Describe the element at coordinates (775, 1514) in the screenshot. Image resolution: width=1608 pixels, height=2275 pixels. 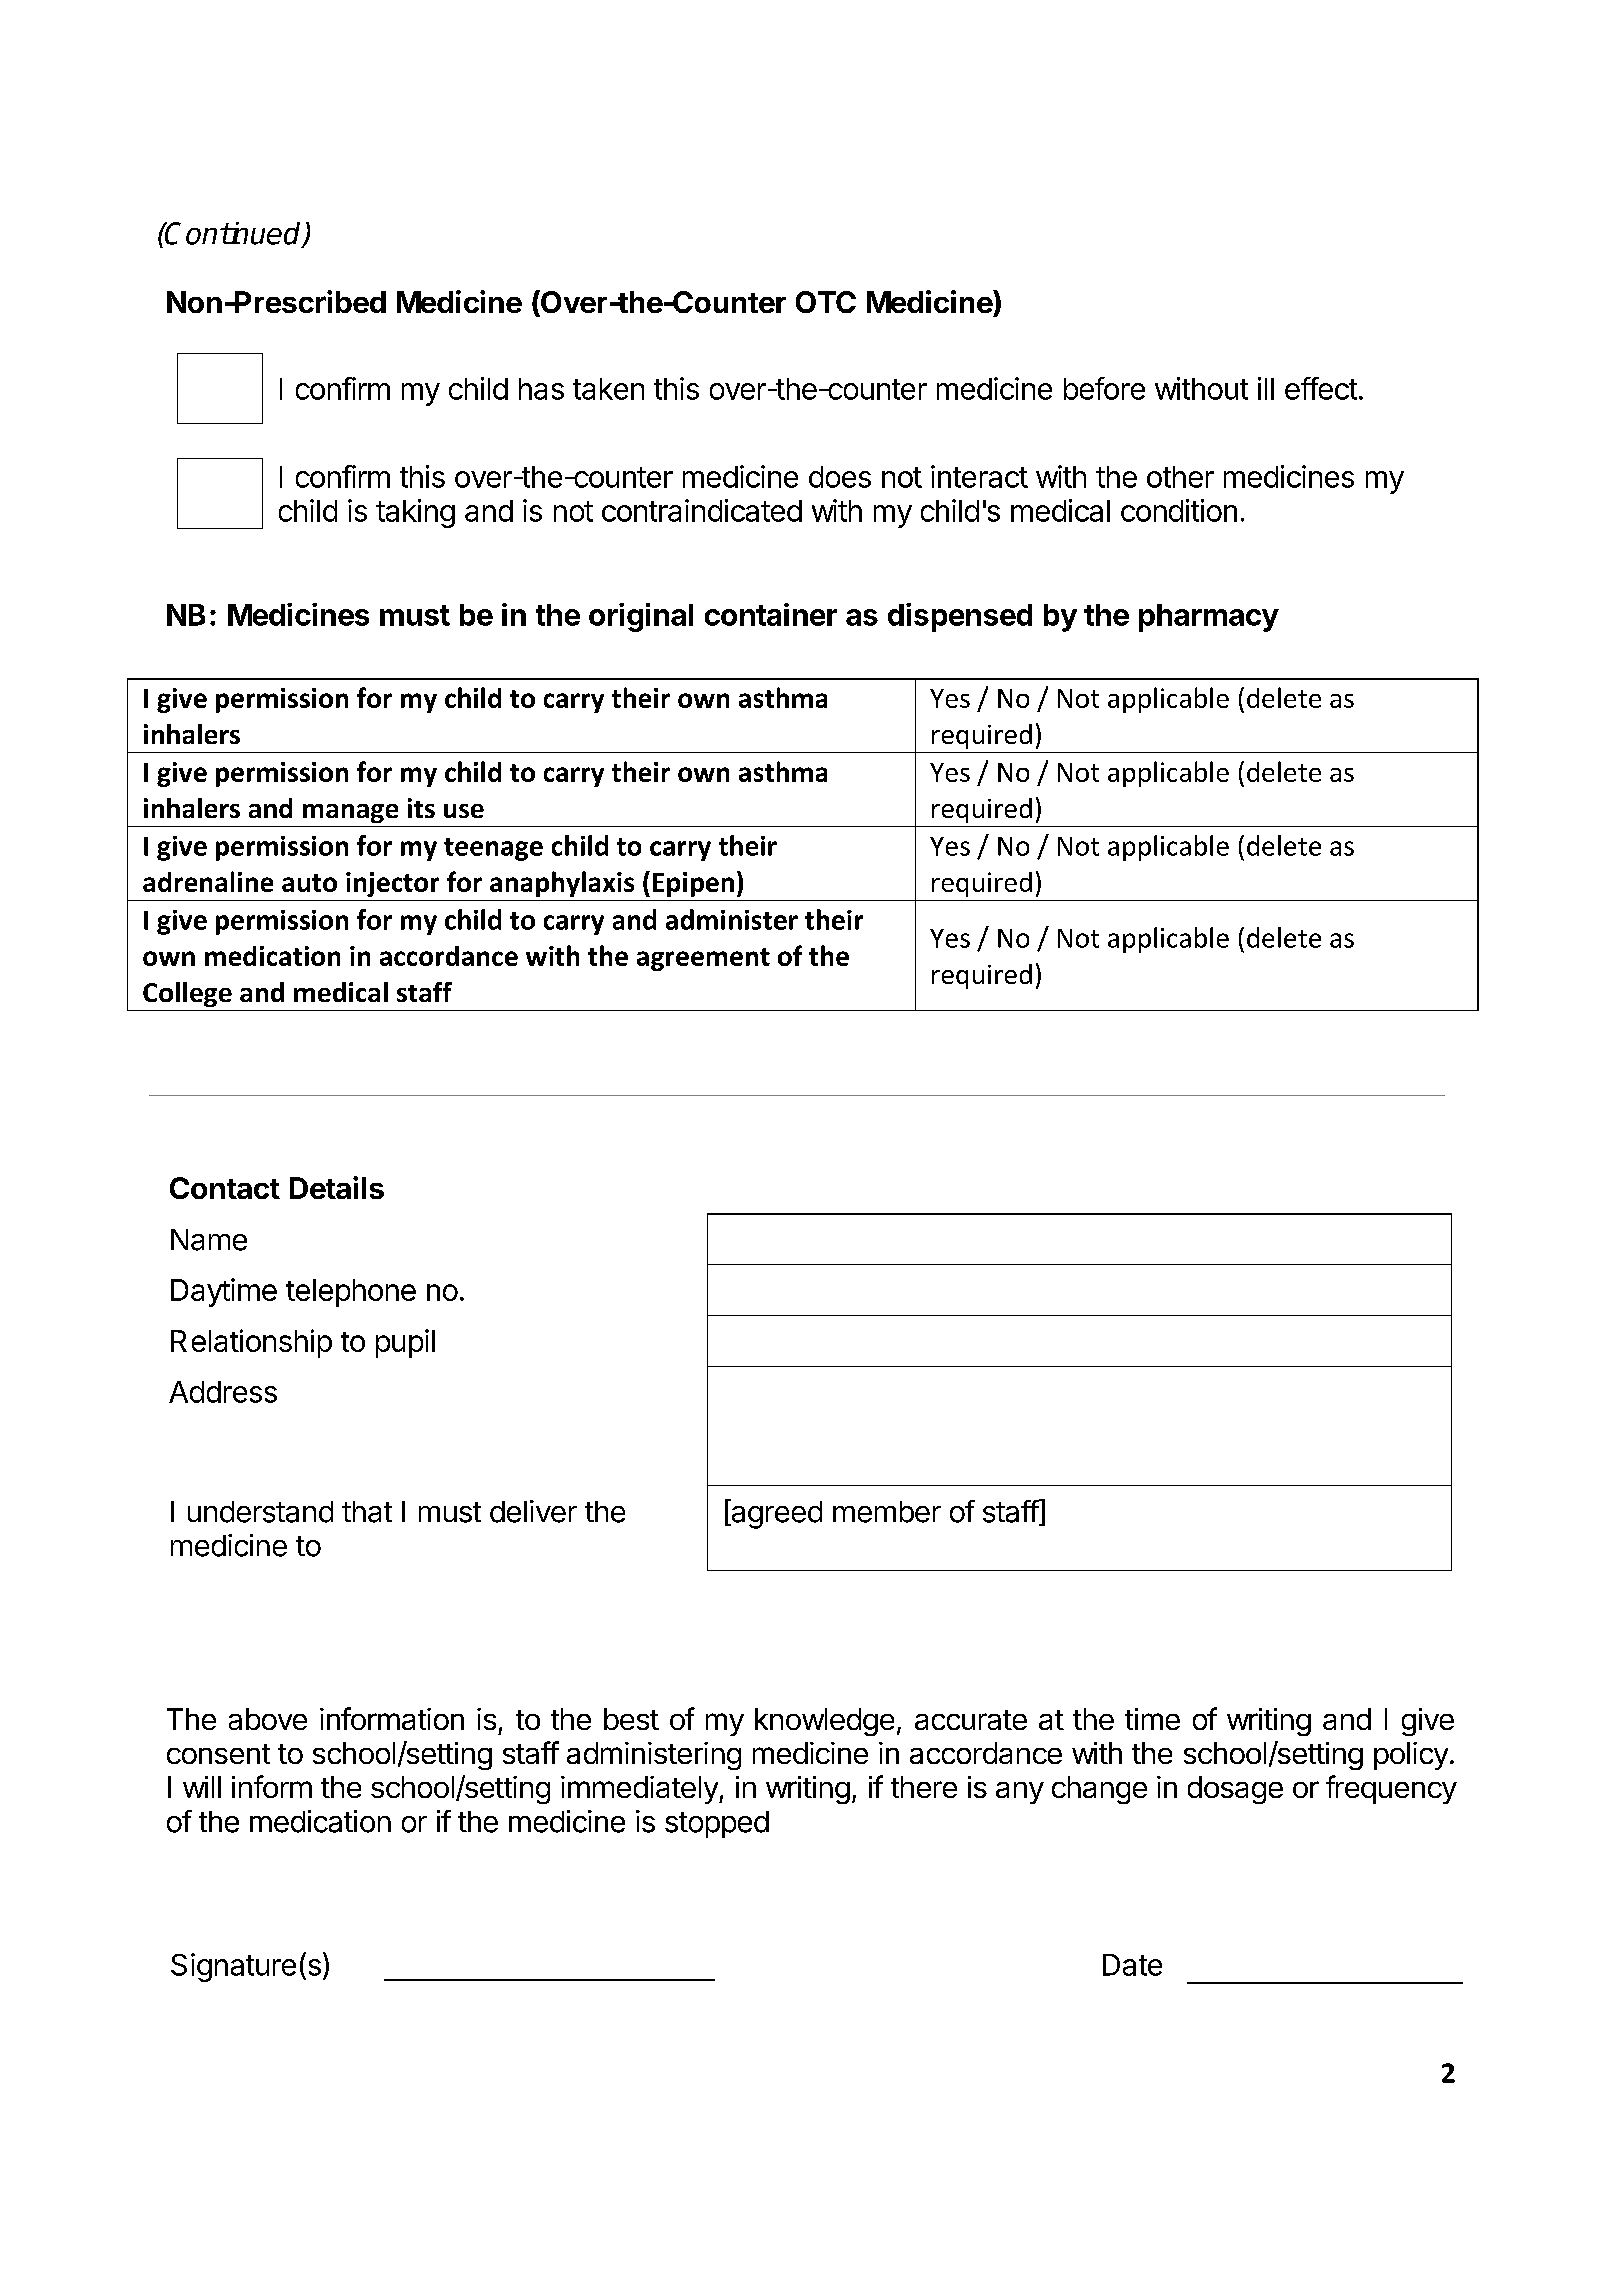
I see `agreed` at that location.
